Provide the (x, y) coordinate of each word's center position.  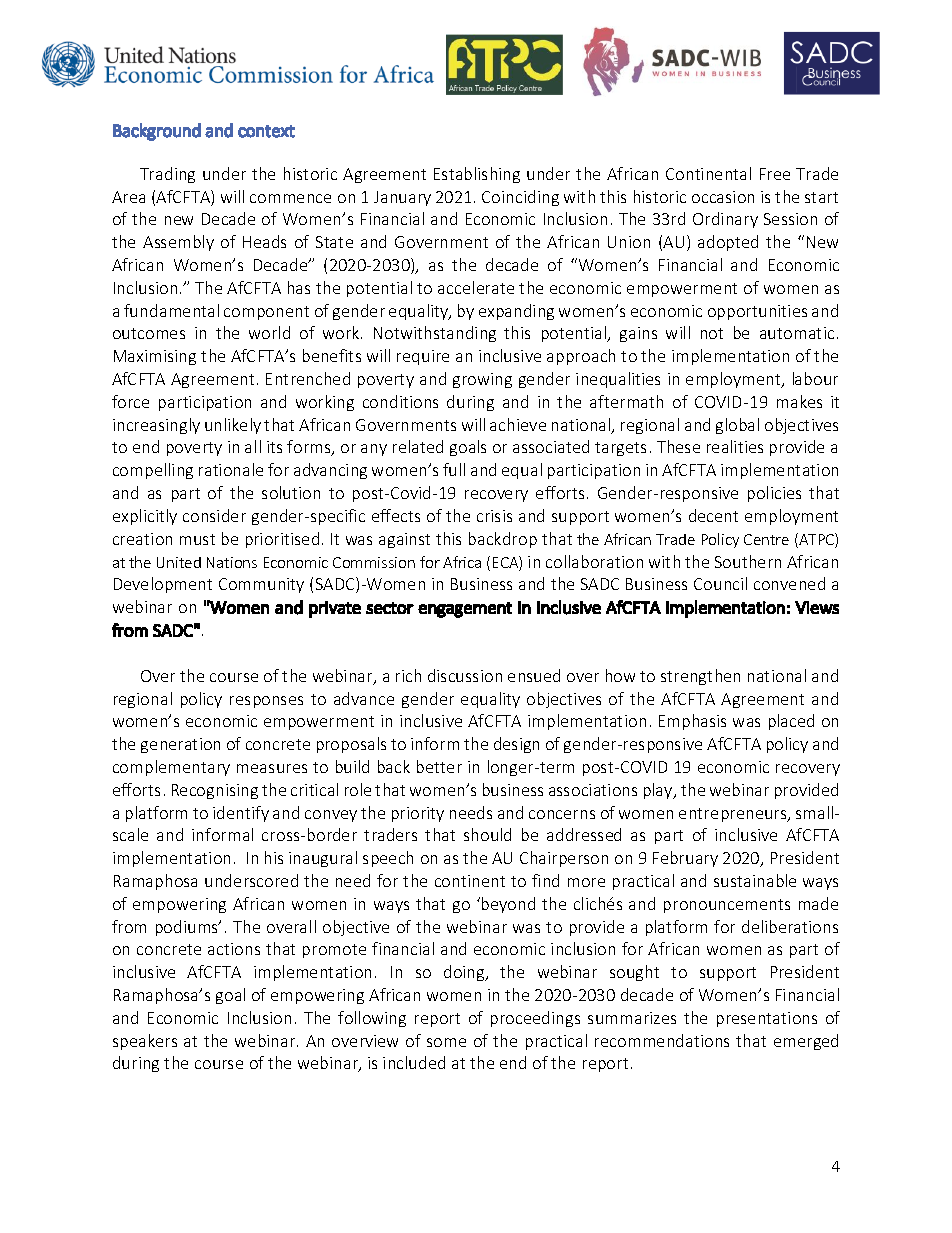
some (446, 1042)
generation (180, 745)
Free (775, 174)
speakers (145, 1042)
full (454, 469)
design (516, 745)
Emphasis (692, 722)
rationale (231, 469)
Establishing (477, 175)
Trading (167, 175)
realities (735, 446)
